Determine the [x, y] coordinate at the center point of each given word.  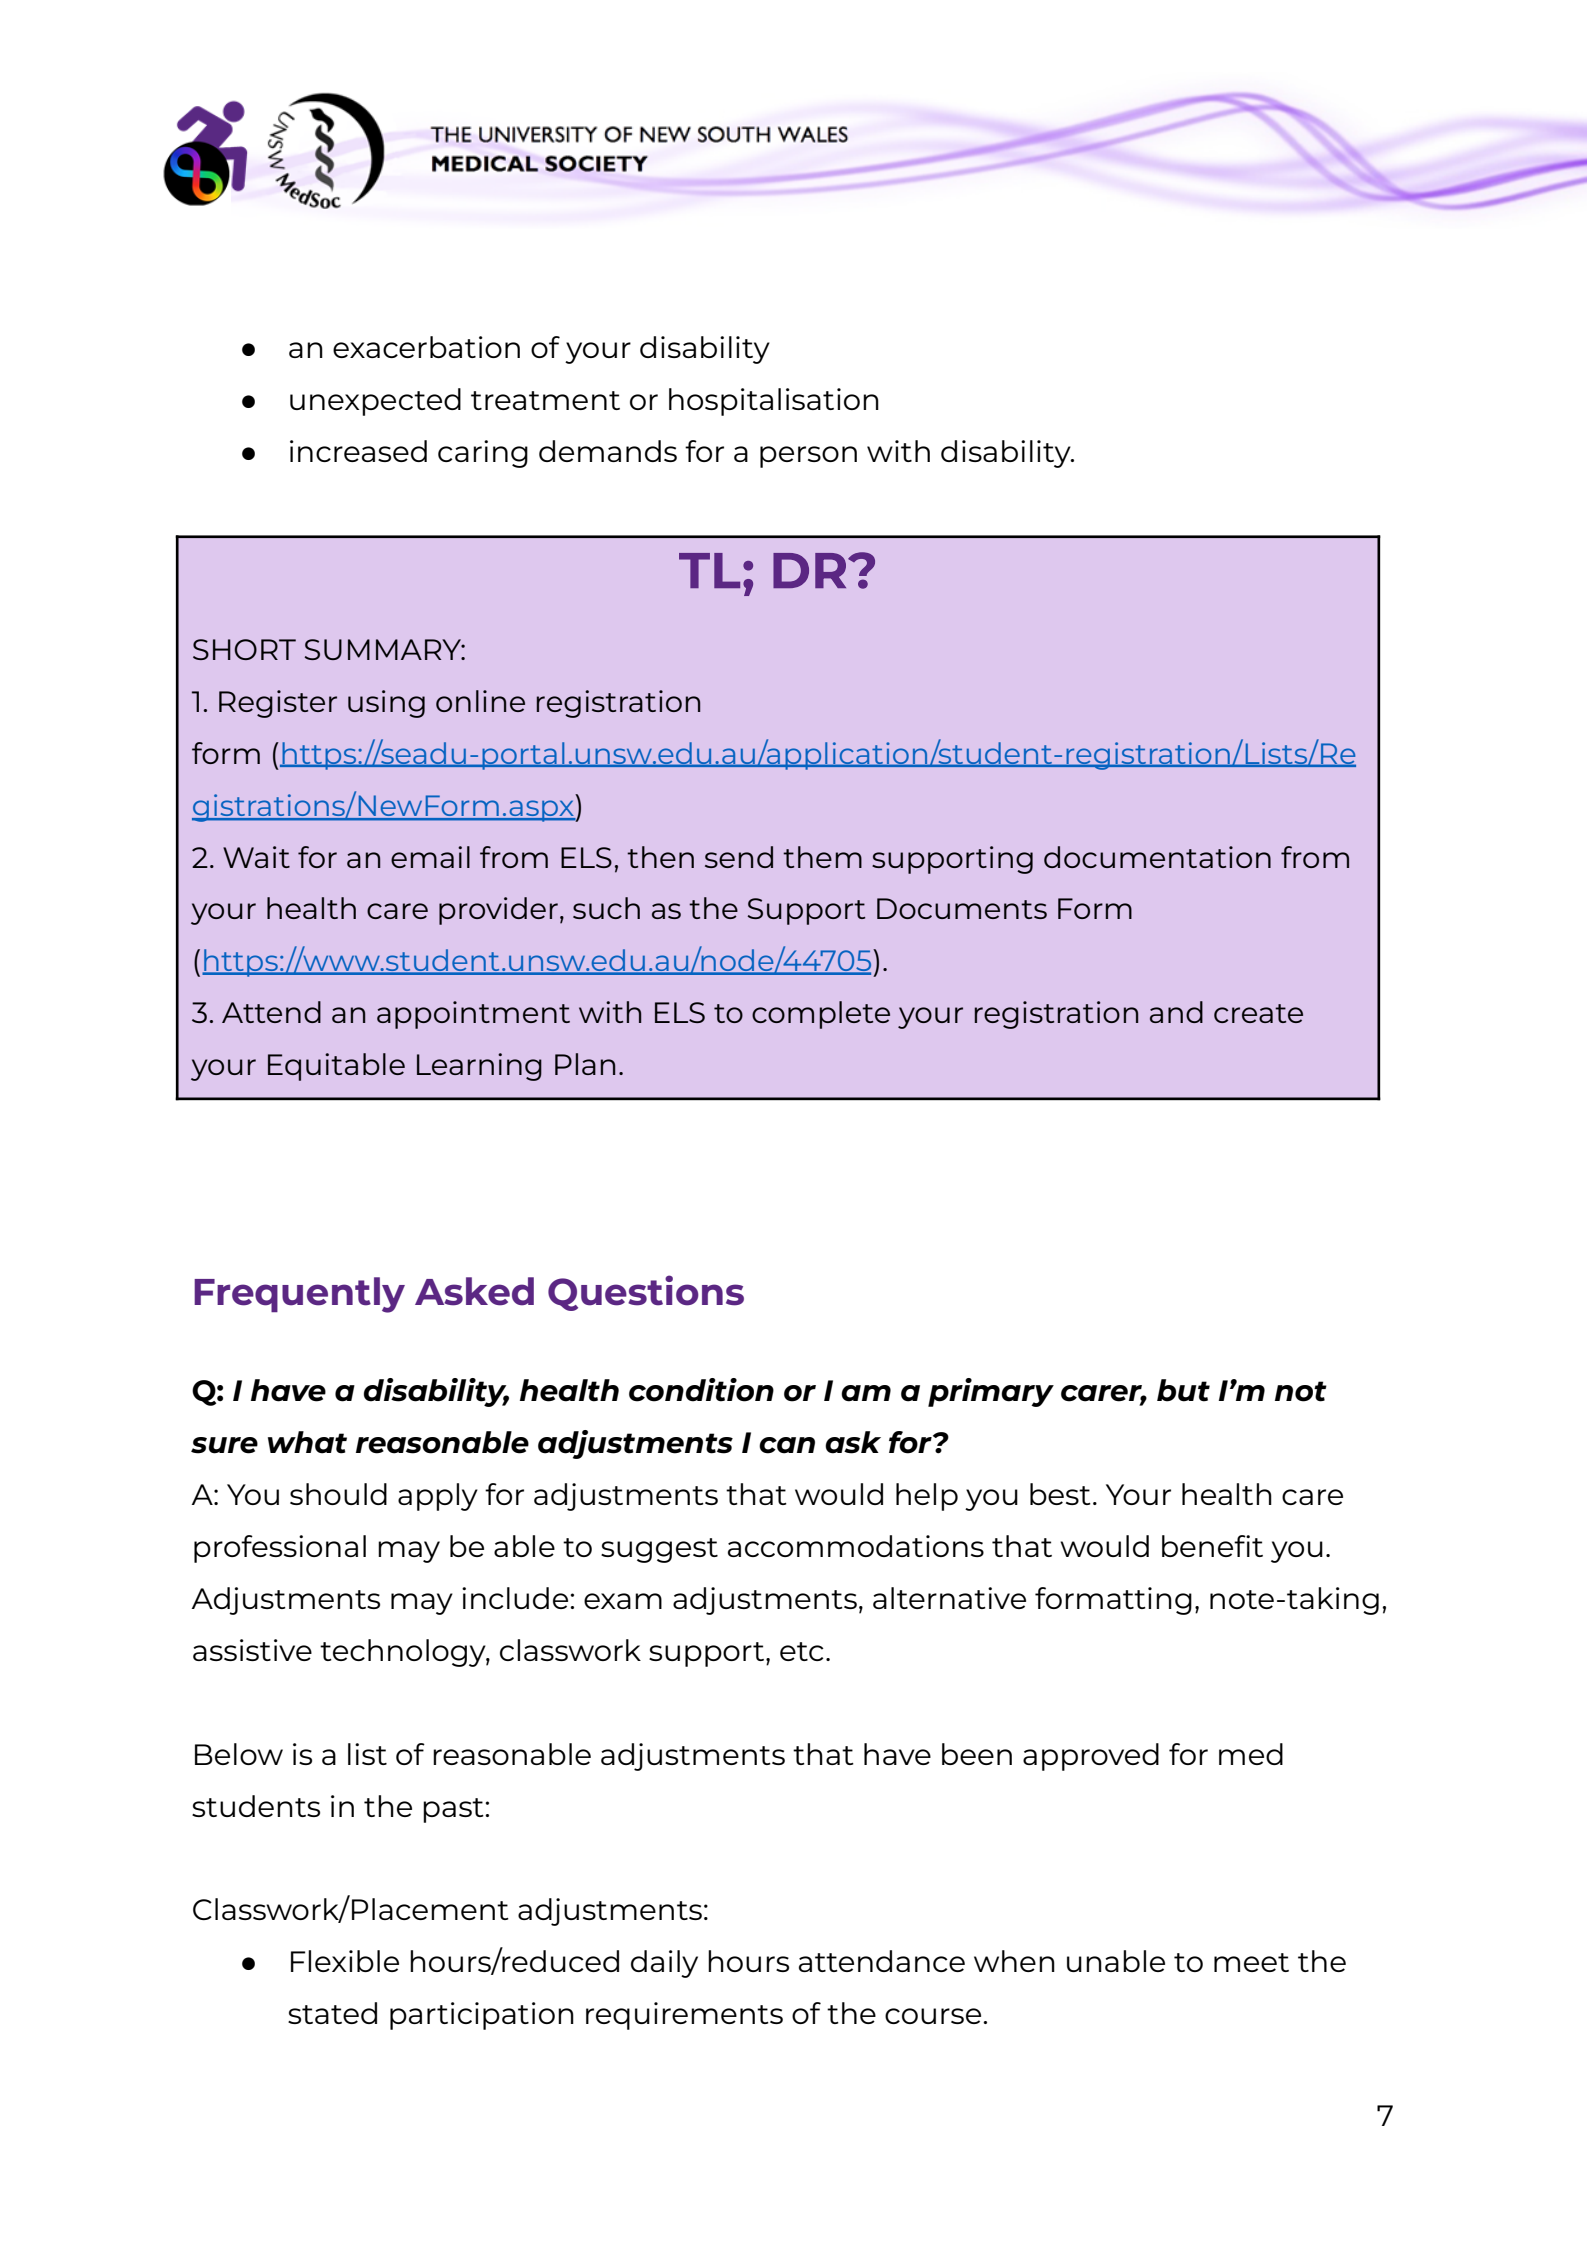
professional [280, 1549]
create [1258, 1013]
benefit [1212, 1546]
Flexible [345, 1961]
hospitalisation [774, 402]
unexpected [375, 402]
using [386, 704]
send [739, 857]
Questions [646, 1293]
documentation [1157, 857]
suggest [659, 1550]
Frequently [299, 1295]
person [808, 457]
